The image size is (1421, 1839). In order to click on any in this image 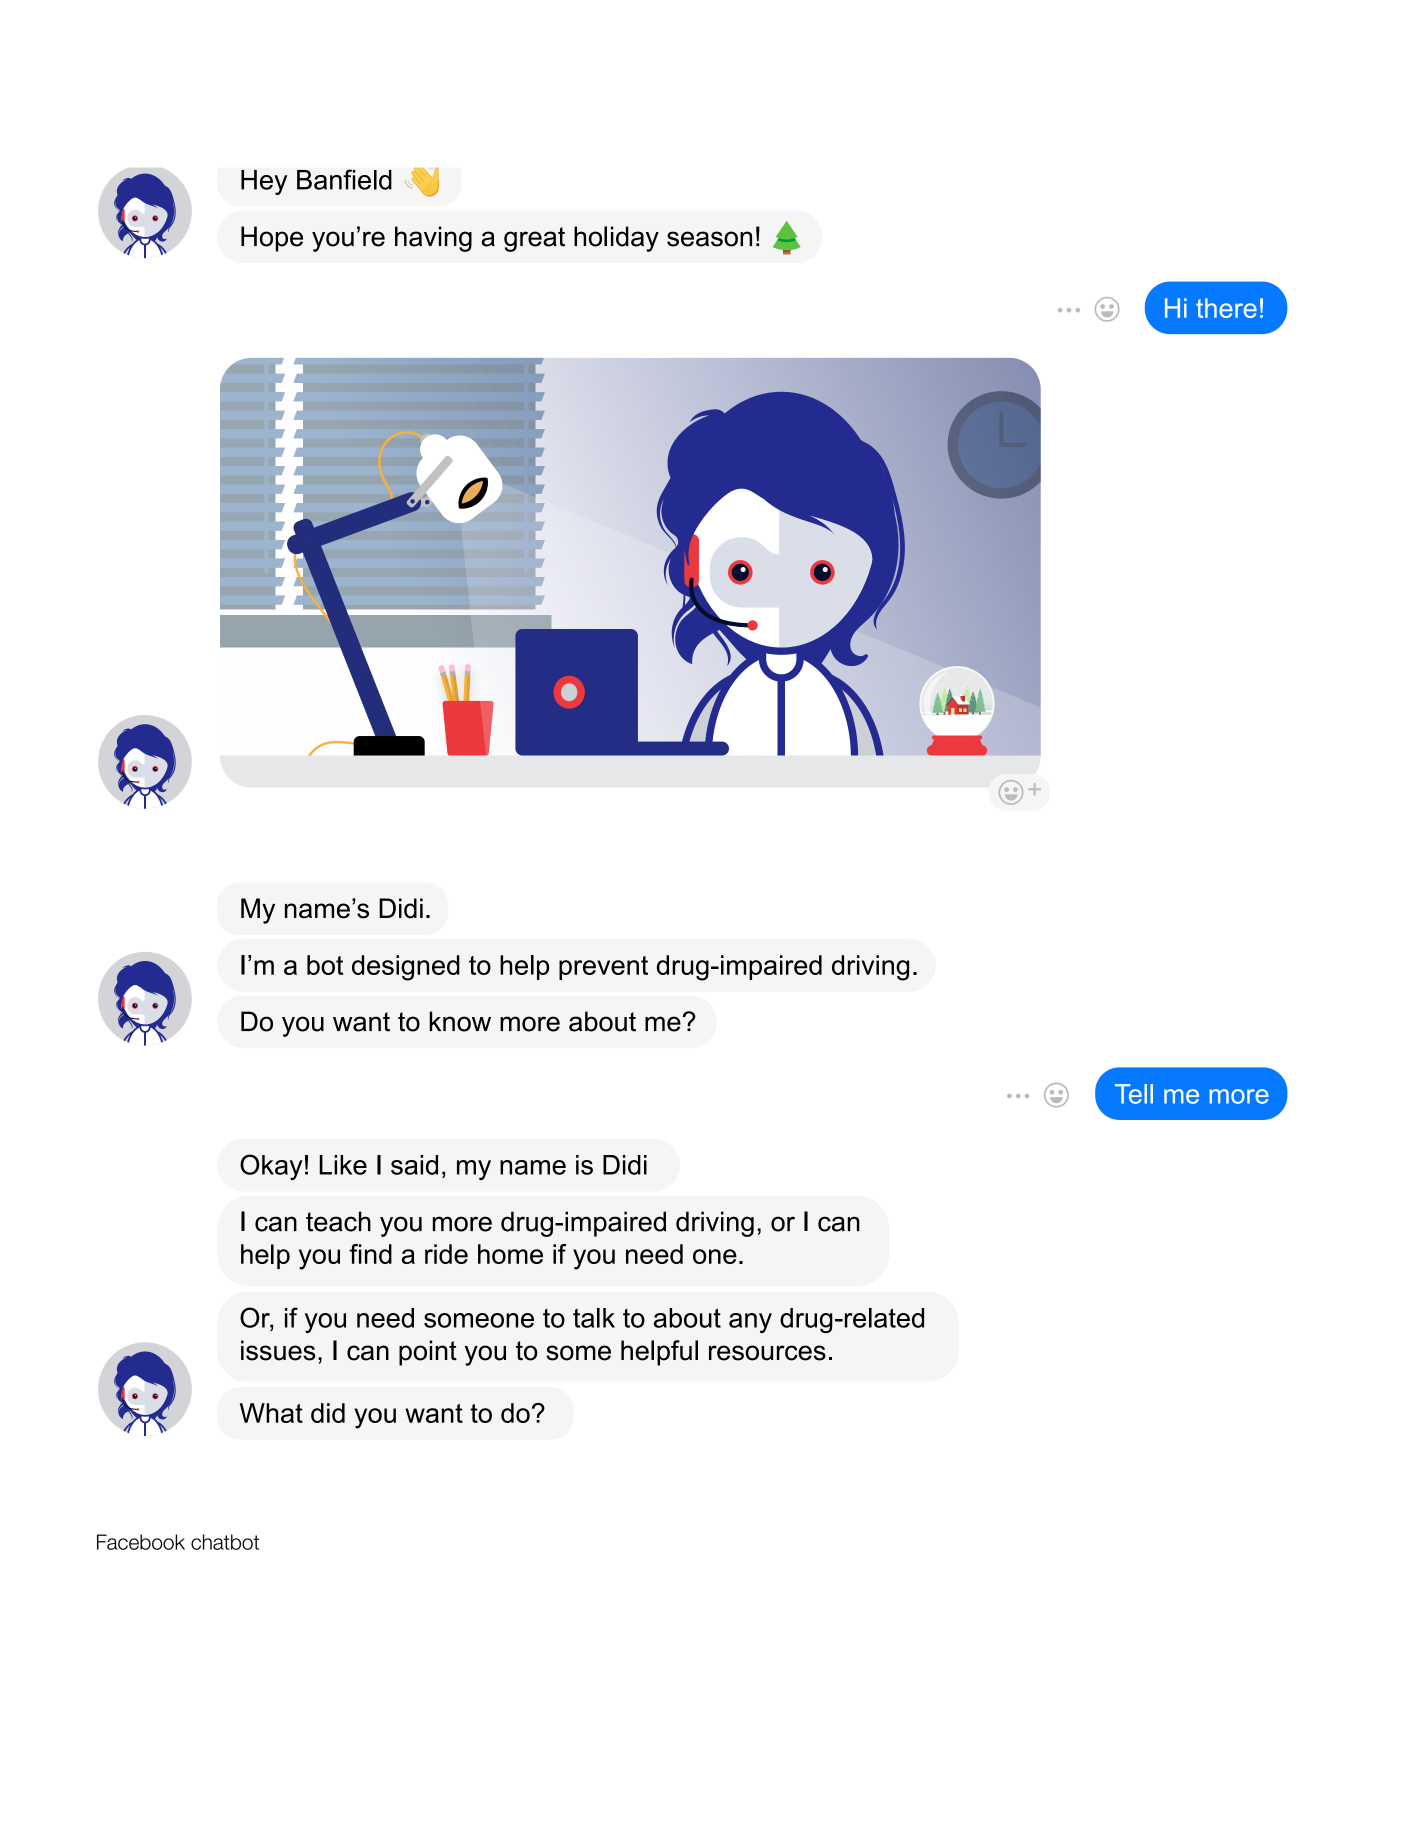, I will do `click(750, 1323)`.
